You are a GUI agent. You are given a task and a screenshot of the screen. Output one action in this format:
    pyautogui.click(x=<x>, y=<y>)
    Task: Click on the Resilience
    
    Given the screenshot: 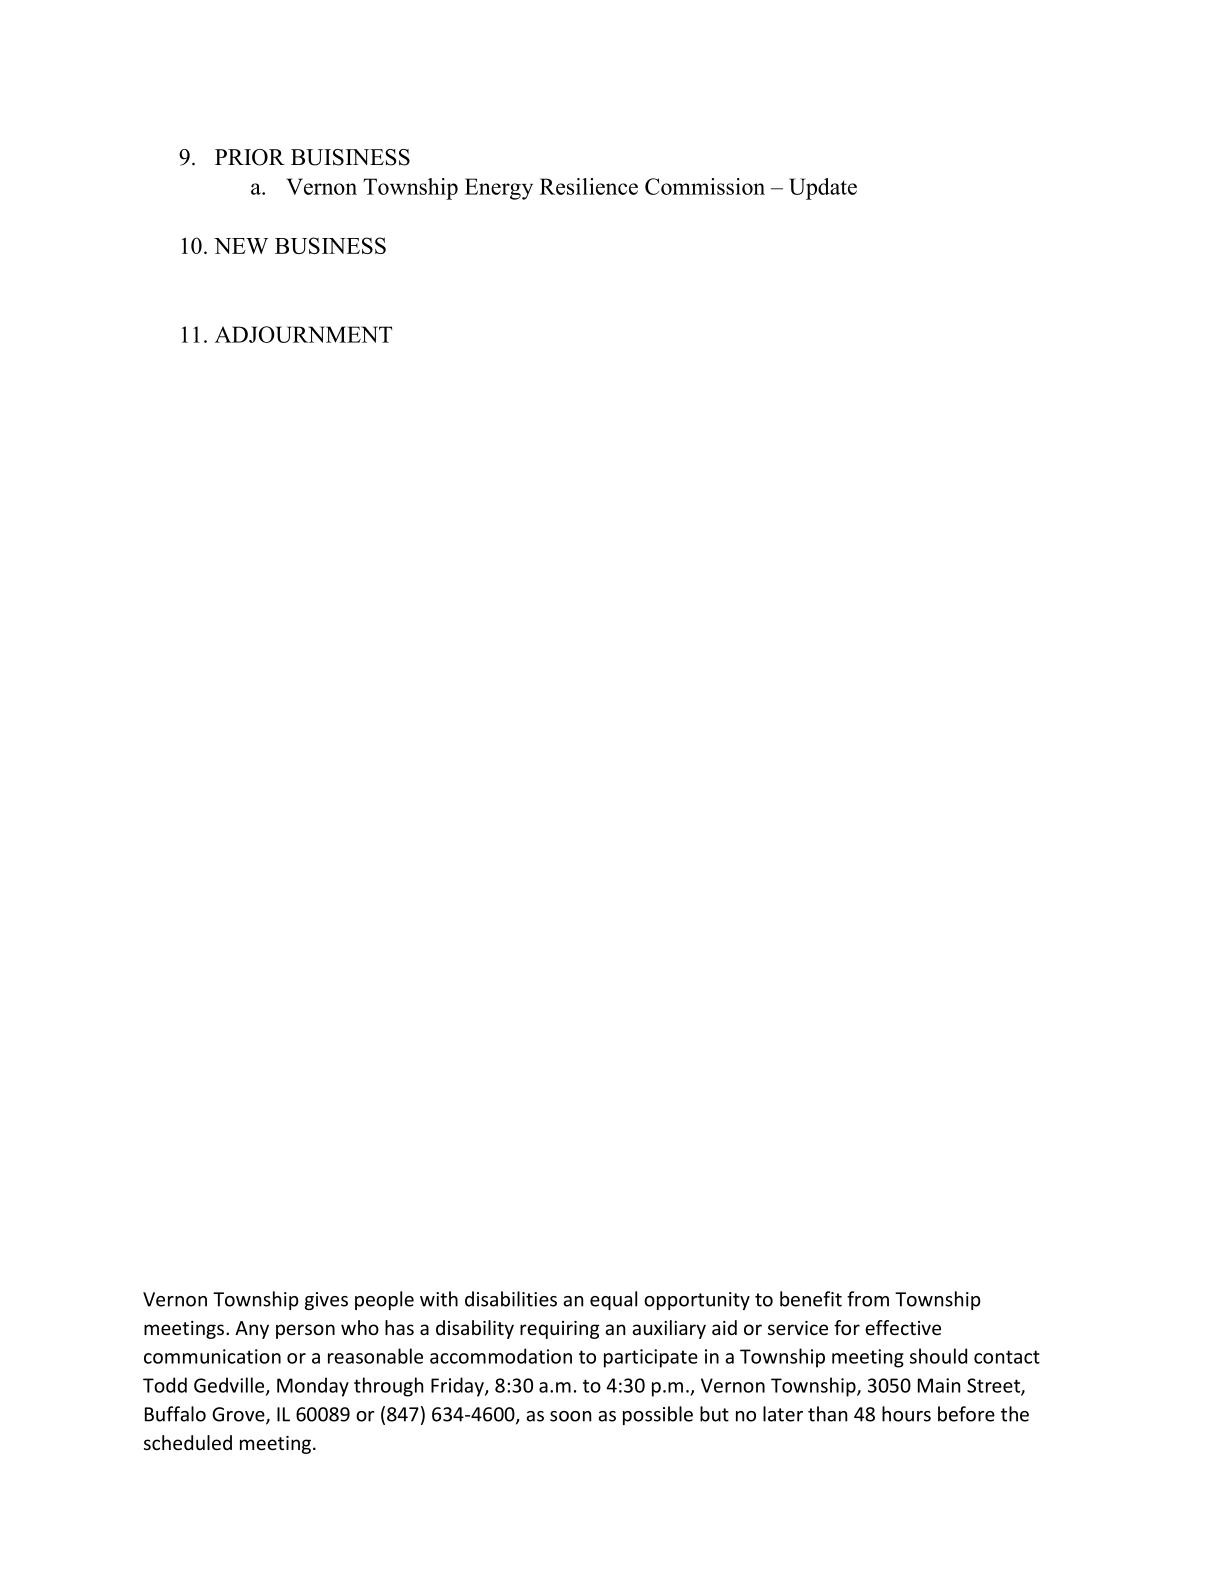 What is the action you would take?
    pyautogui.click(x=589, y=186)
